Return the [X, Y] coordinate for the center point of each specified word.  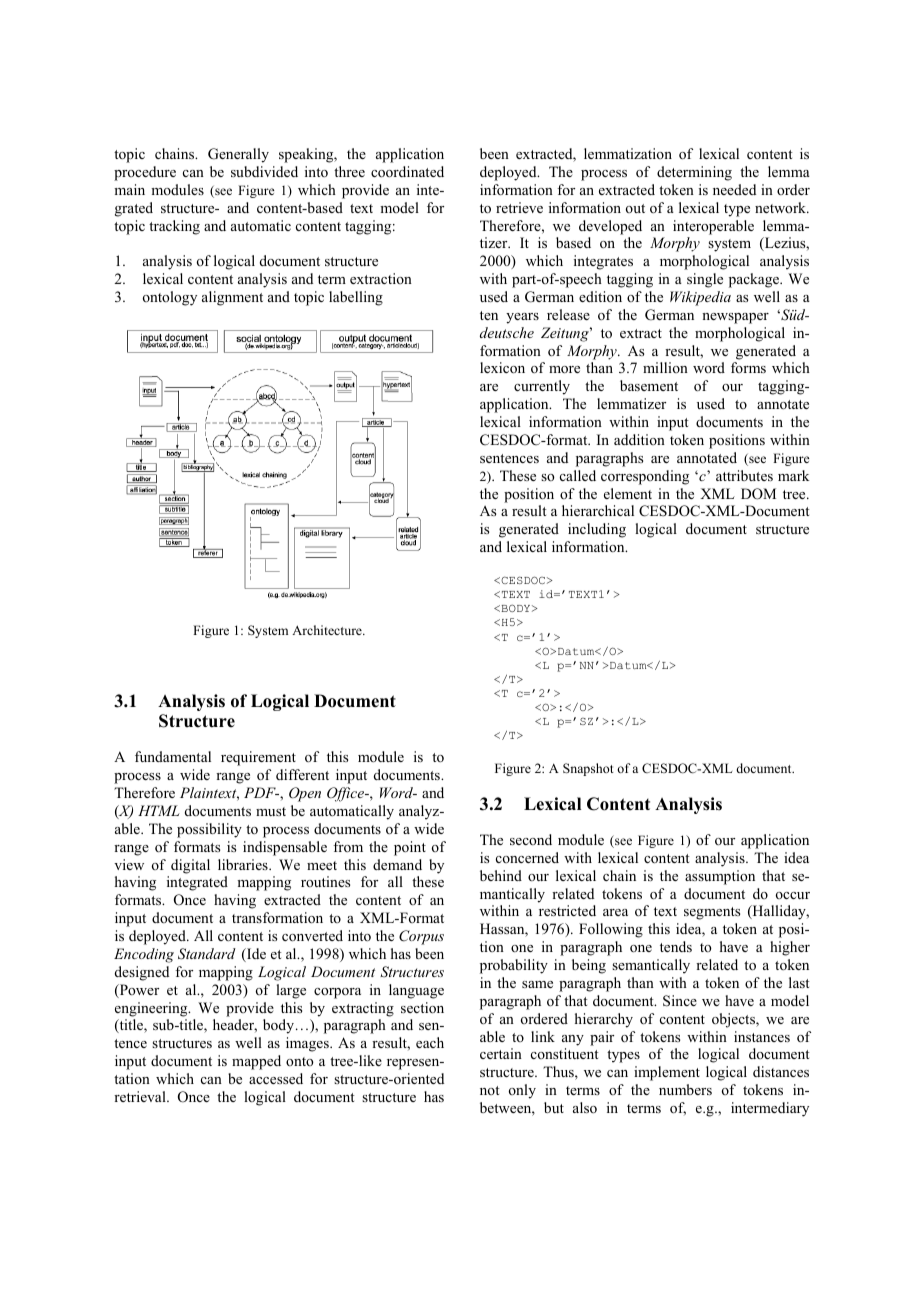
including [597, 530]
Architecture [328, 630]
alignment [232, 298]
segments [712, 913]
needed [734, 189]
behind [501, 875]
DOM [758, 494]
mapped [256, 1062]
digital [190, 866]
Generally [238, 155]
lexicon [502, 368]
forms [748, 367]
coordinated [407, 172]
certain [501, 1053]
